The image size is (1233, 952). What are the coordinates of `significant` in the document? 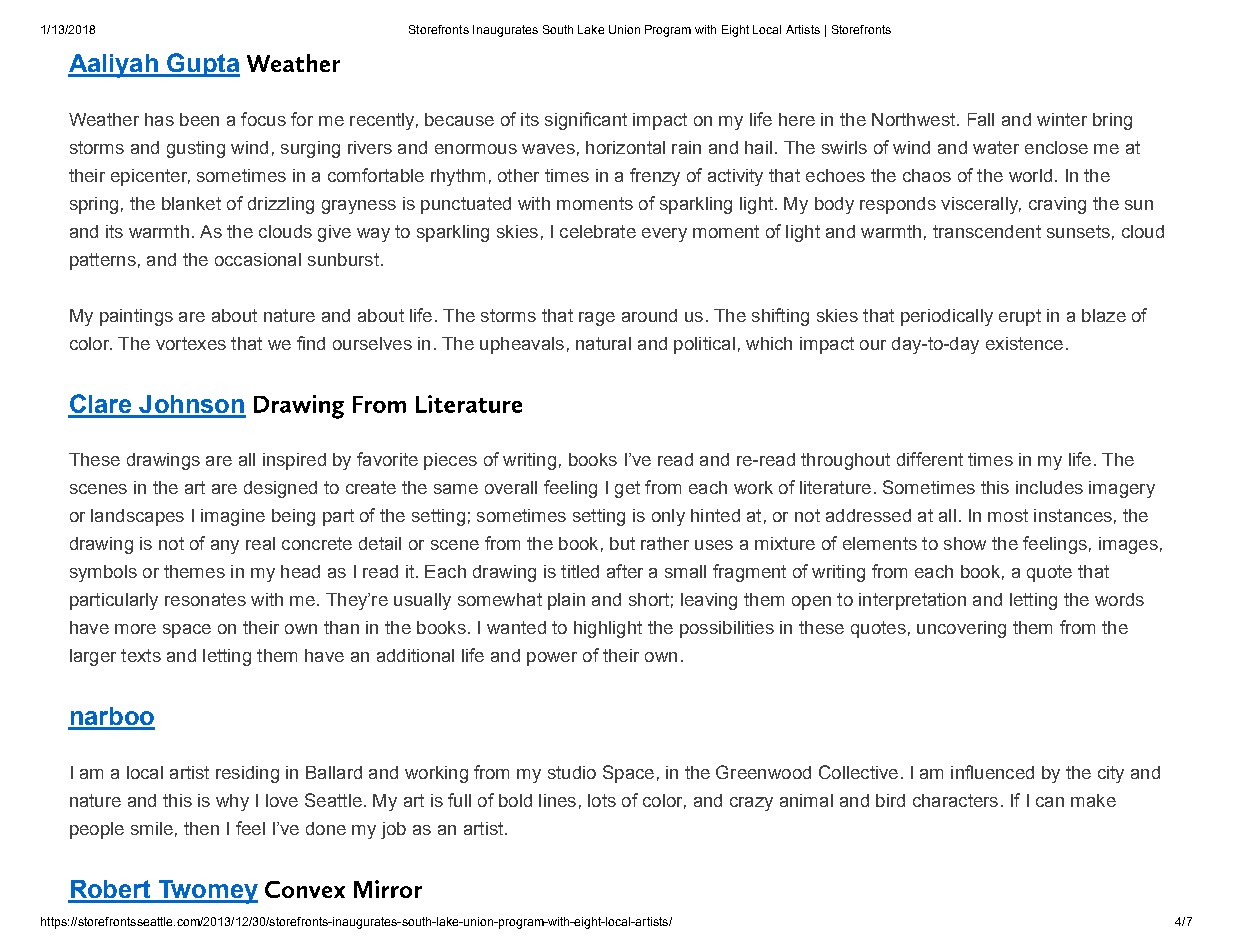 It's located at (586, 121).
